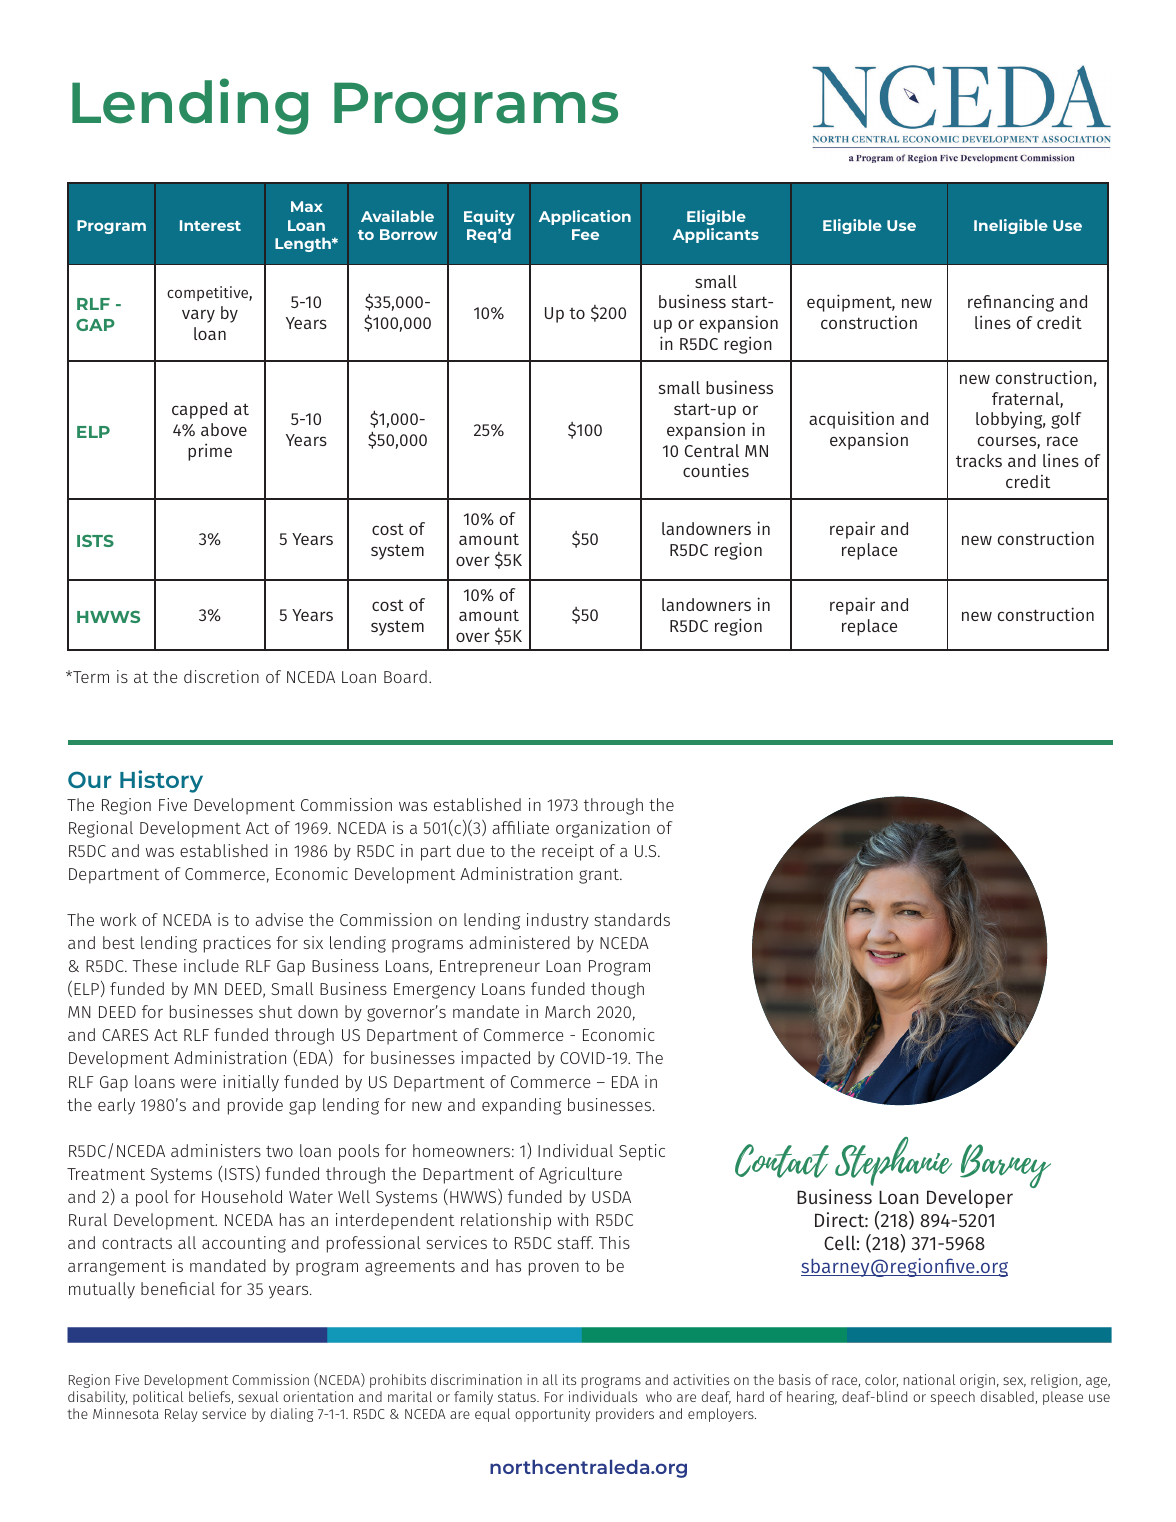 The height and width of the screenshot is (1522, 1176). Describe the element at coordinates (585, 234) in the screenshot. I see `Fee` at that location.
